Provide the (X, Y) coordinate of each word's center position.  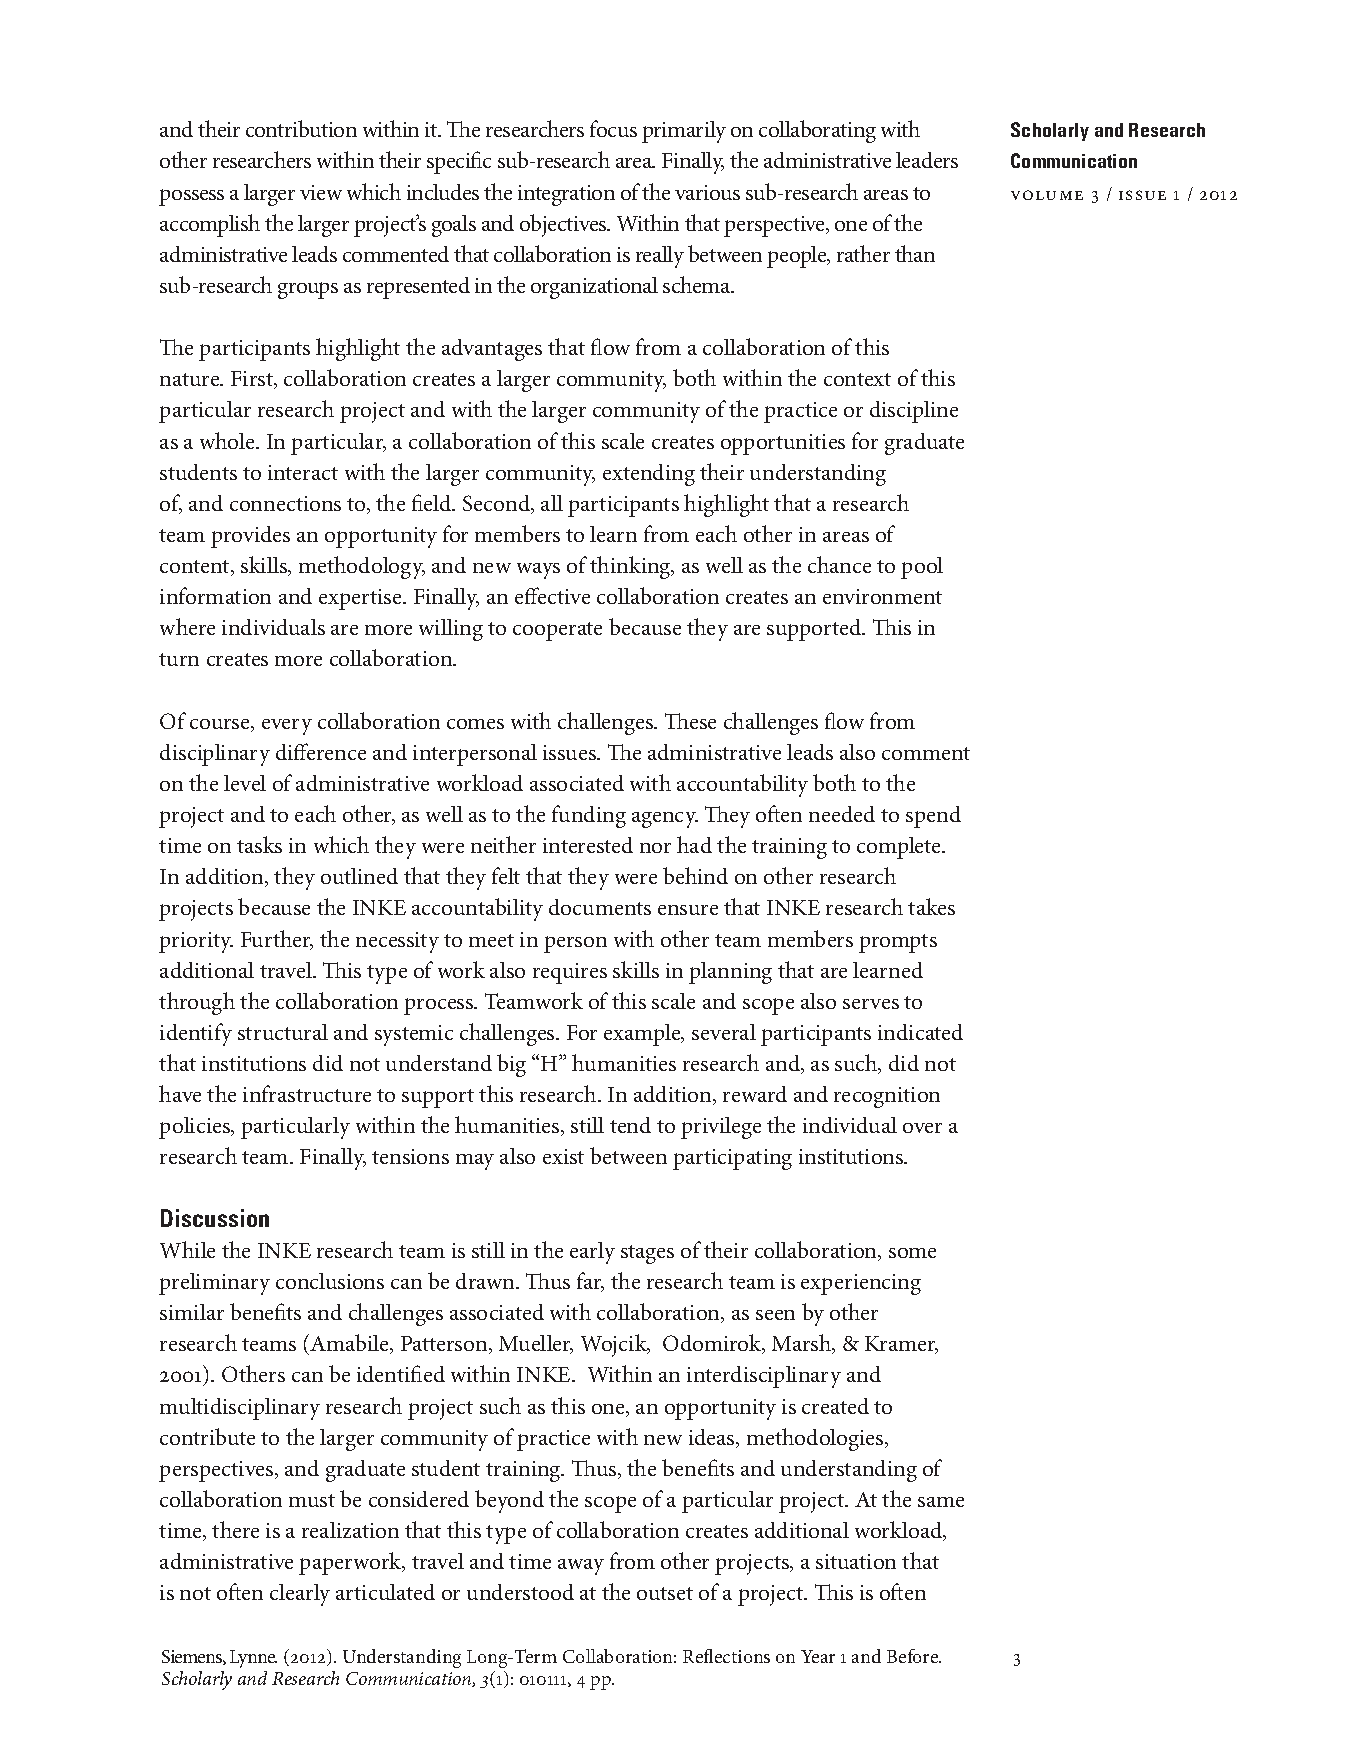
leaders (927, 160)
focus (613, 128)
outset (665, 1593)
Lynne (253, 1659)
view (321, 192)
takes (931, 906)
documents (600, 907)
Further (277, 940)
